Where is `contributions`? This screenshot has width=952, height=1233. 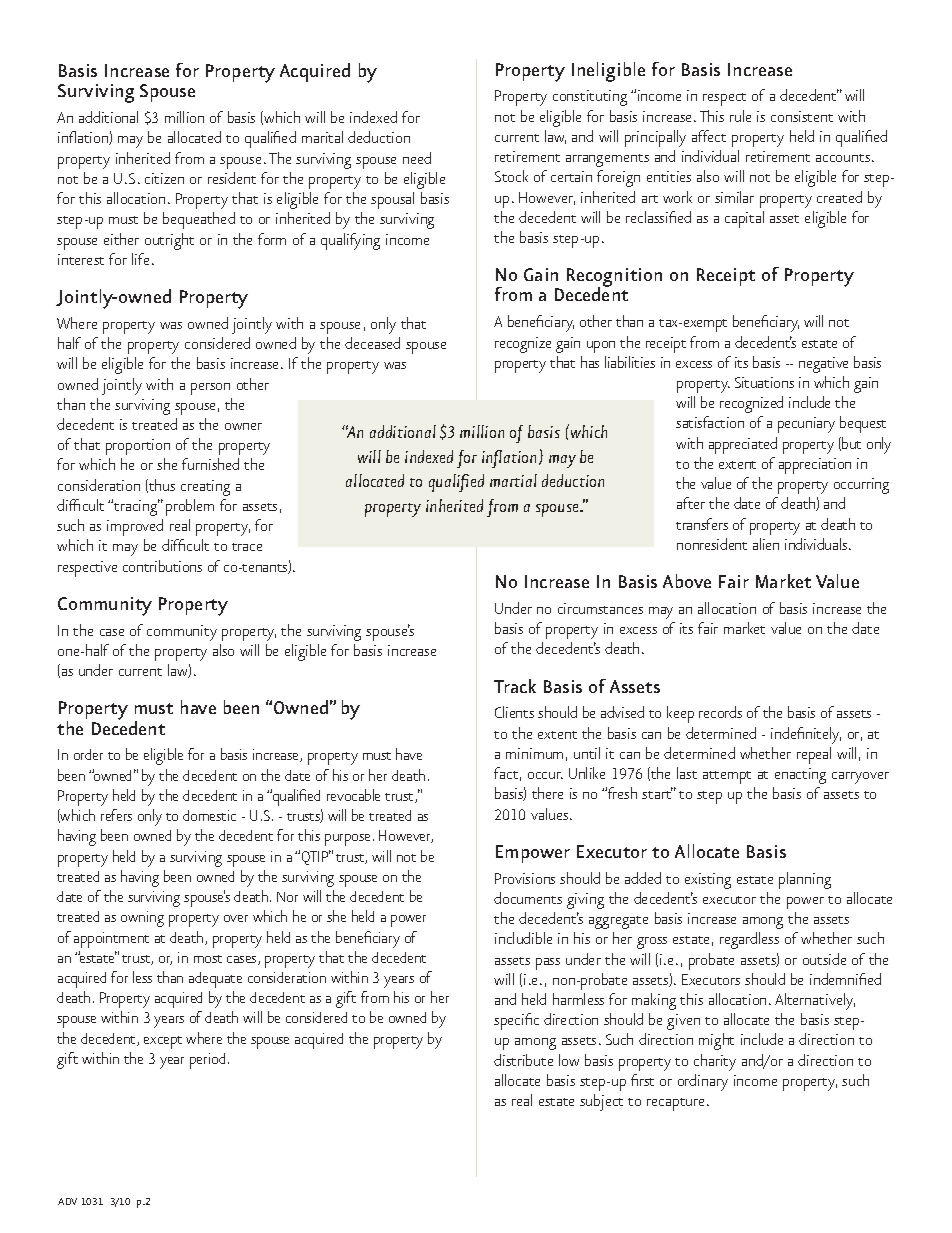 contributions is located at coordinates (162, 566).
